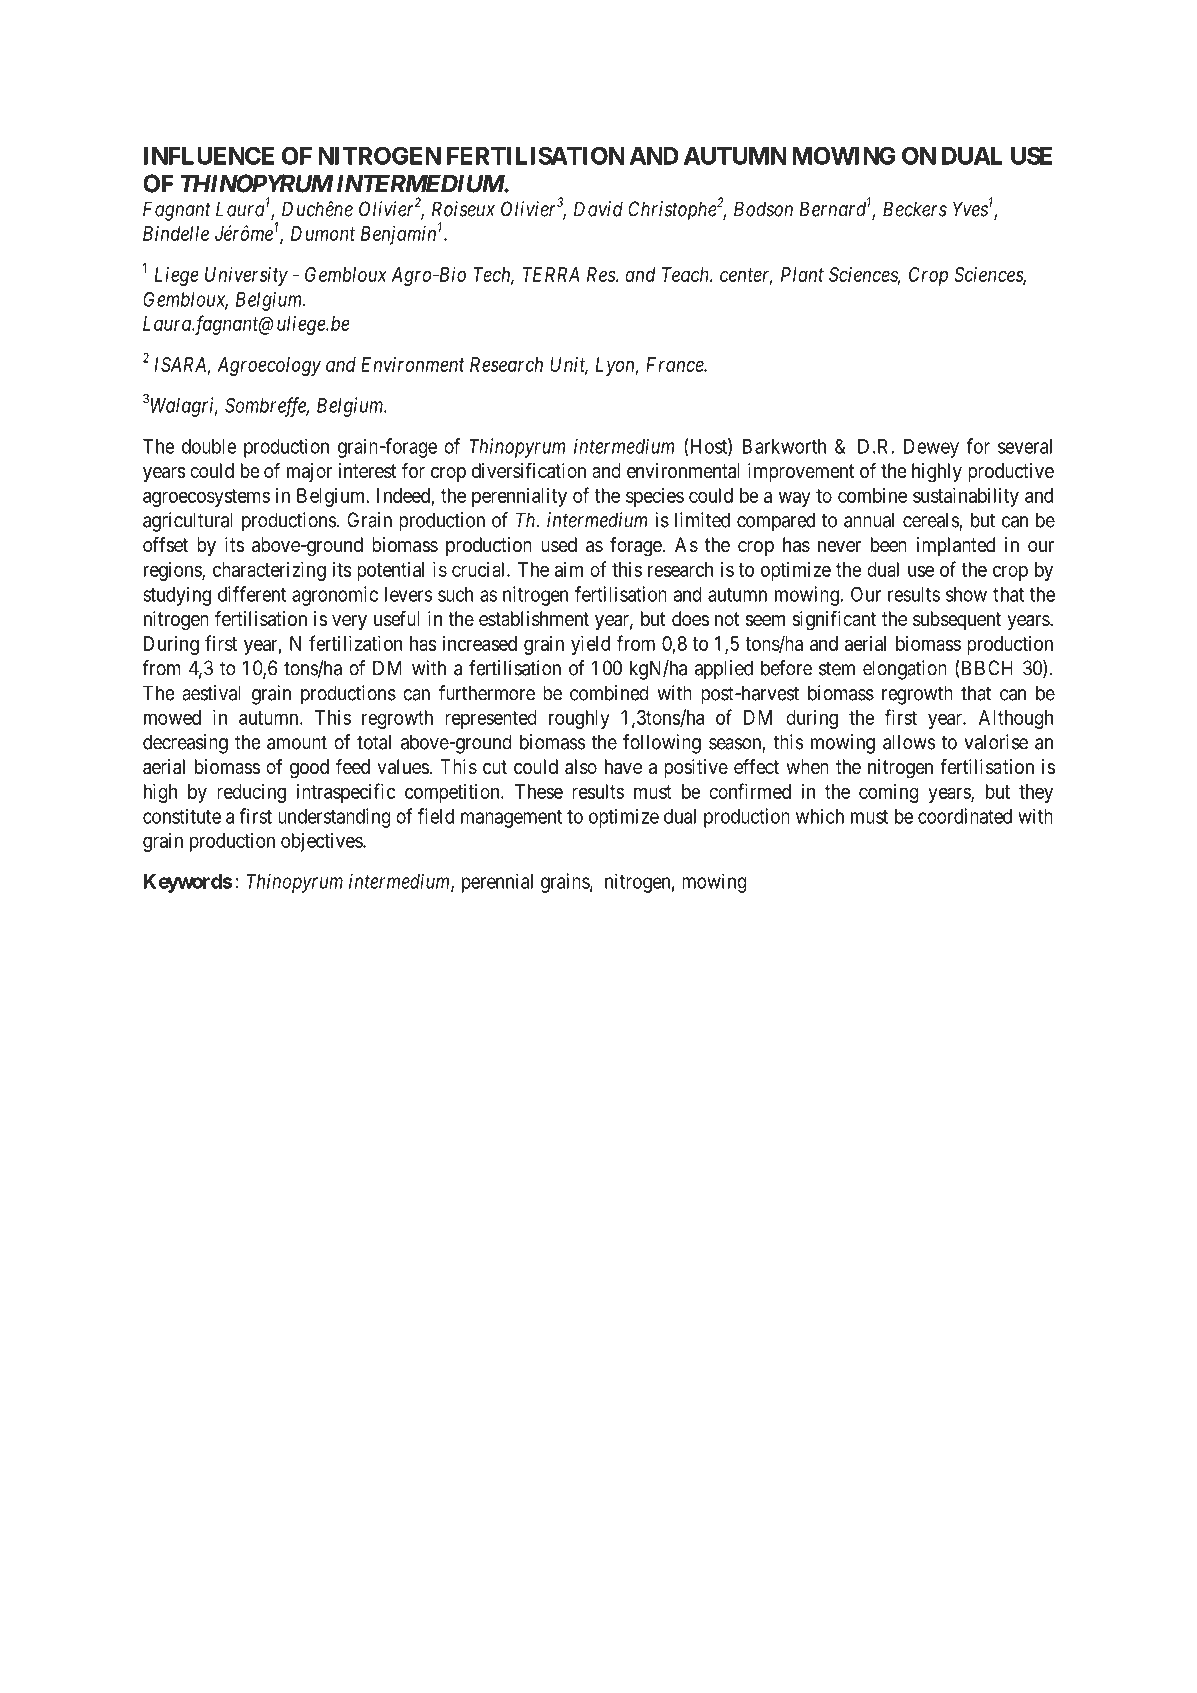 The height and width of the screenshot is (1693, 1197). Describe the element at coordinates (551, 274) in the screenshot. I see `TERRA` at that location.
